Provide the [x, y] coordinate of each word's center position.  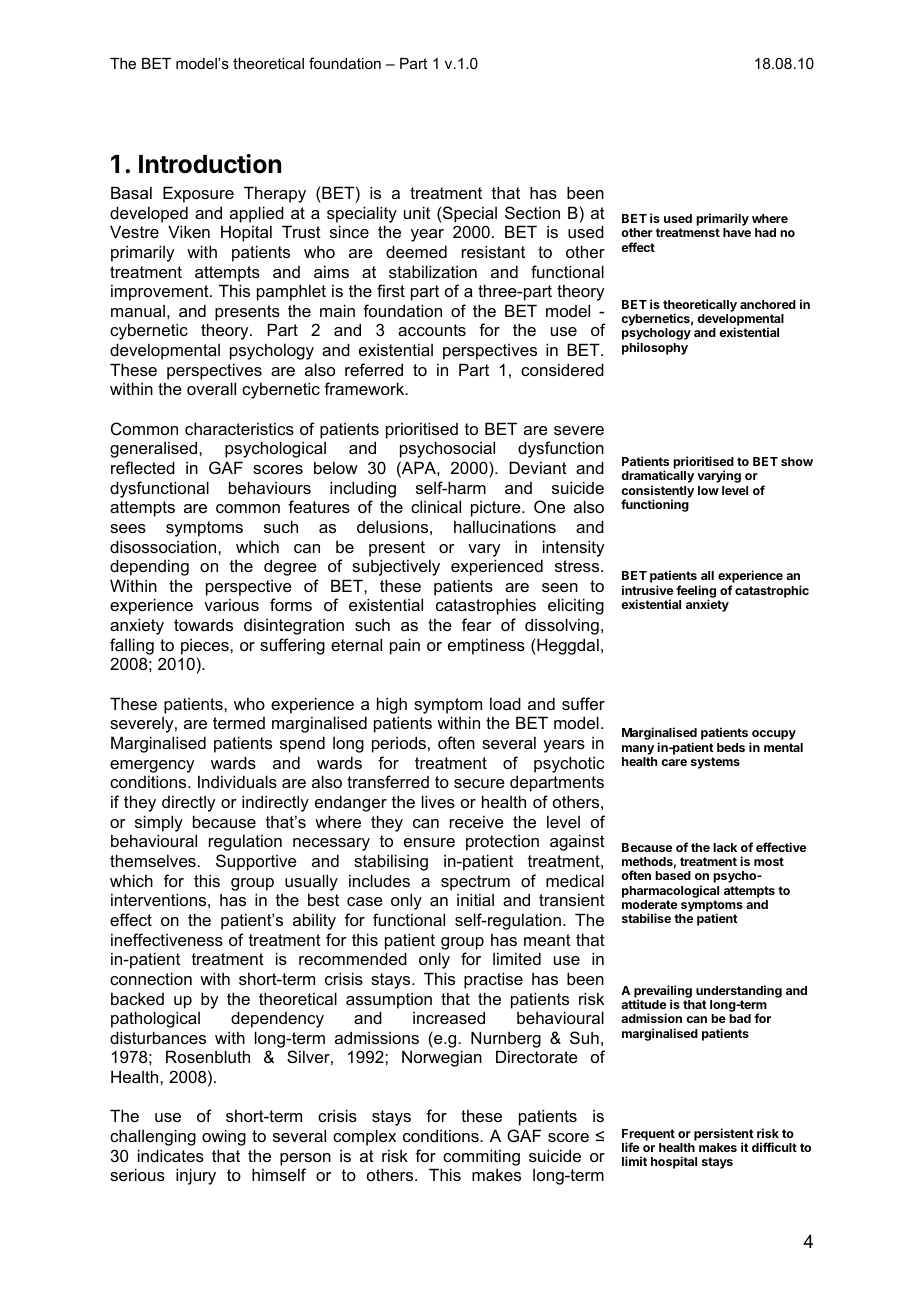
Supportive [256, 862]
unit [417, 212]
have [737, 232]
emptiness [486, 646]
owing [224, 1137]
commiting [481, 1157]
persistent [724, 1135]
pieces [206, 646]
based [673, 875]
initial [475, 899]
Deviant [538, 467]
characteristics [239, 428]
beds [731, 747]
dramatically [657, 478]
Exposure [198, 194]
